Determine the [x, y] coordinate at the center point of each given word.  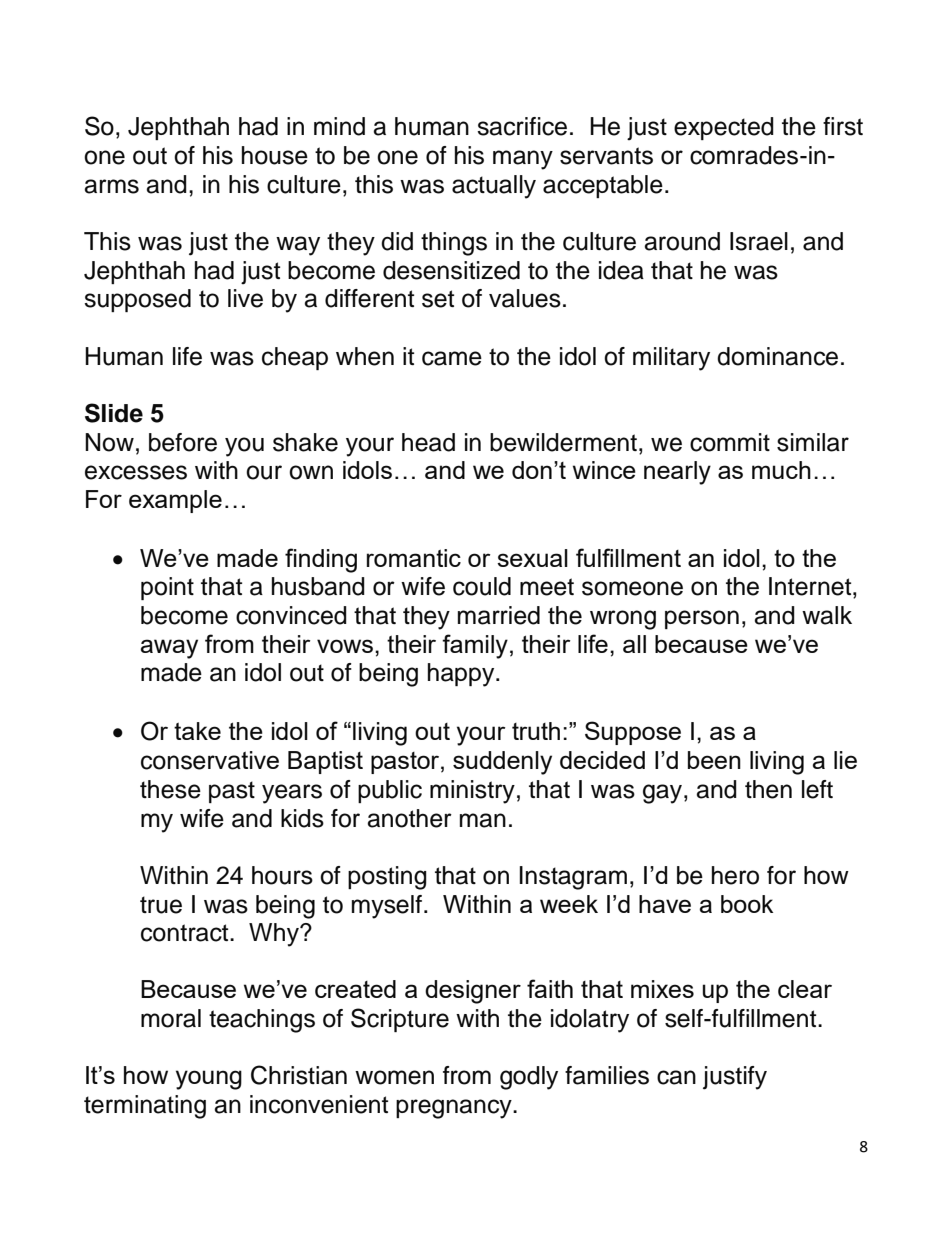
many [523, 160]
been [714, 760]
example [175, 501]
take [197, 731]
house [275, 155]
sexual [532, 558]
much [781, 470]
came [452, 358]
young [209, 1080]
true [161, 905]
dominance [777, 356]
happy [462, 675]
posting [387, 878]
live [245, 298]
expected [724, 128]
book [747, 904]
